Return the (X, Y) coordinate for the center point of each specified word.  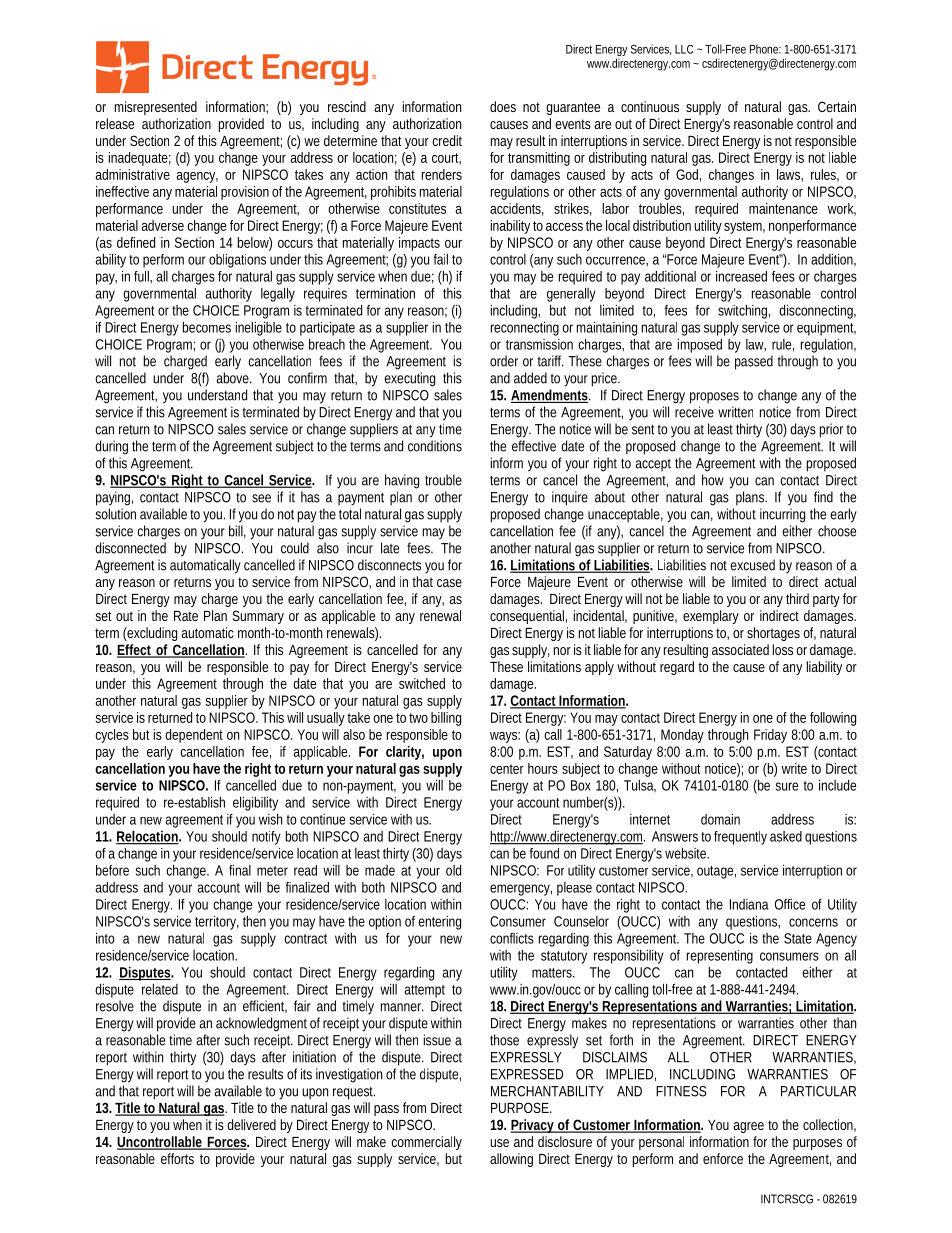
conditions (435, 446)
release (115, 123)
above (234, 378)
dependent (194, 736)
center (507, 769)
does (503, 106)
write (794, 768)
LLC (684, 49)
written (735, 412)
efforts (177, 1158)
